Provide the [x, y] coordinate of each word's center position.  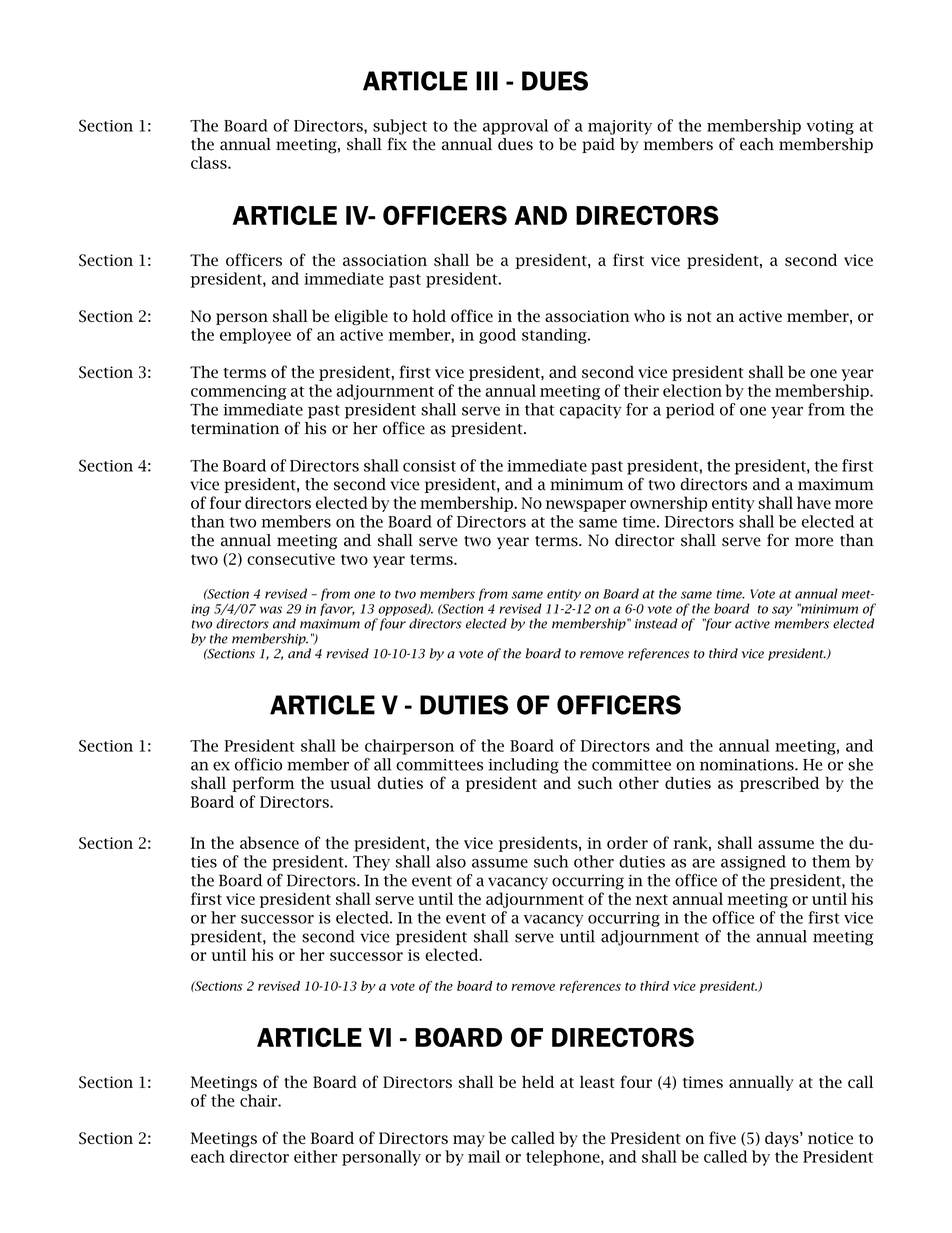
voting [830, 127]
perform [263, 784]
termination [235, 428]
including [523, 766]
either [316, 1156]
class [210, 162]
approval [515, 127]
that [539, 409]
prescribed [779, 784]
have [814, 502]
